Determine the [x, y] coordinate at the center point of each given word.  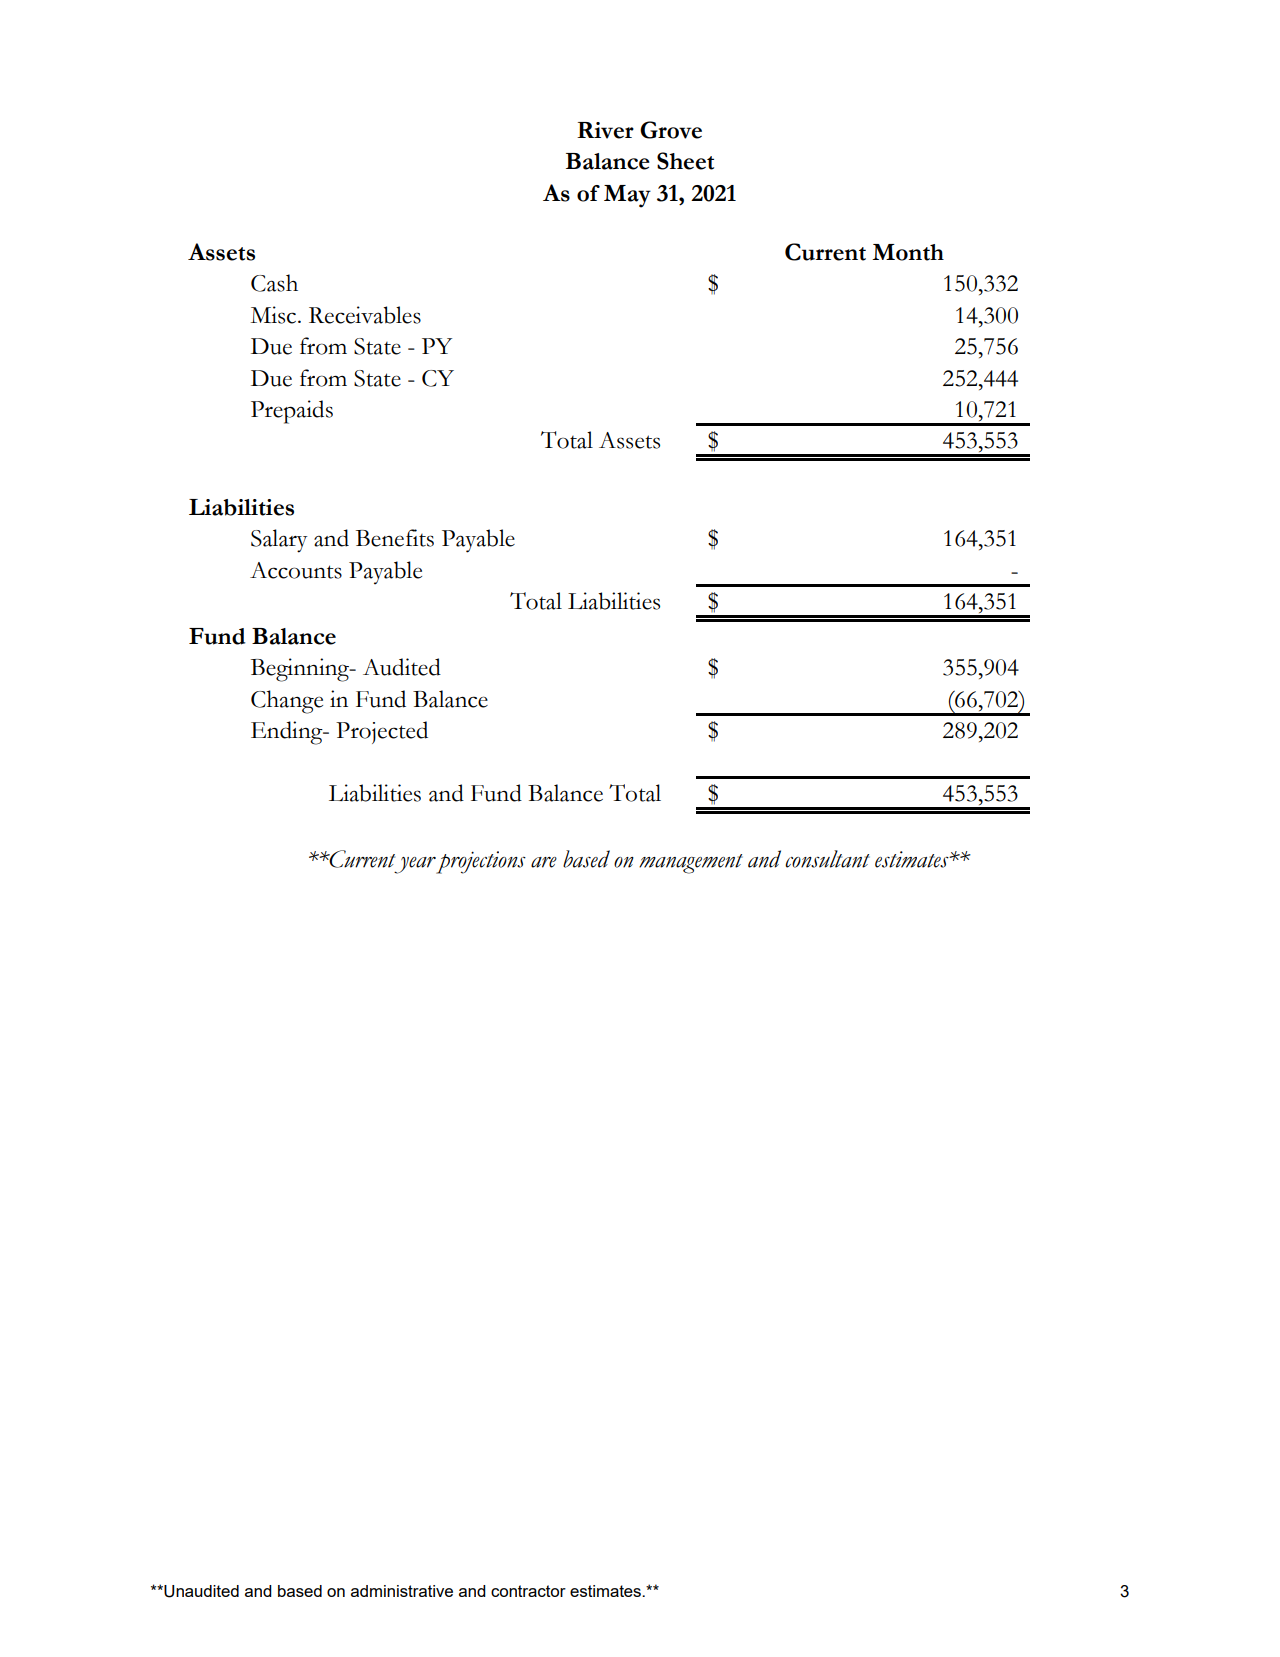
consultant [827, 859]
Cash [274, 283]
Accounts [296, 570]
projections [481, 862]
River [605, 130]
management [691, 864]
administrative [402, 1591]
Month [908, 252]
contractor [528, 1591]
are [544, 862]
